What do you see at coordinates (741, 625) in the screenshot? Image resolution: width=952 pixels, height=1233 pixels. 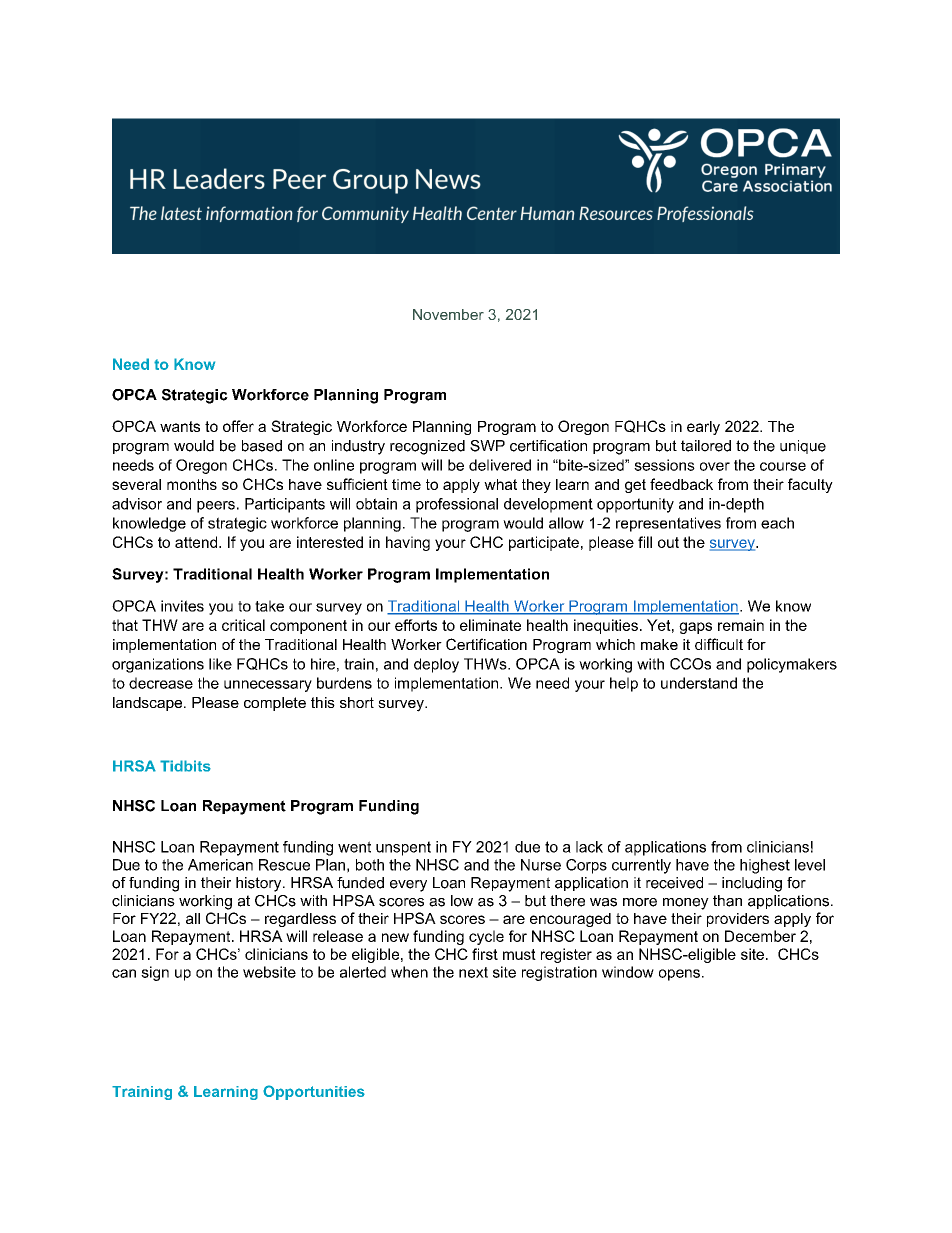 I see `remain` at bounding box center [741, 625].
